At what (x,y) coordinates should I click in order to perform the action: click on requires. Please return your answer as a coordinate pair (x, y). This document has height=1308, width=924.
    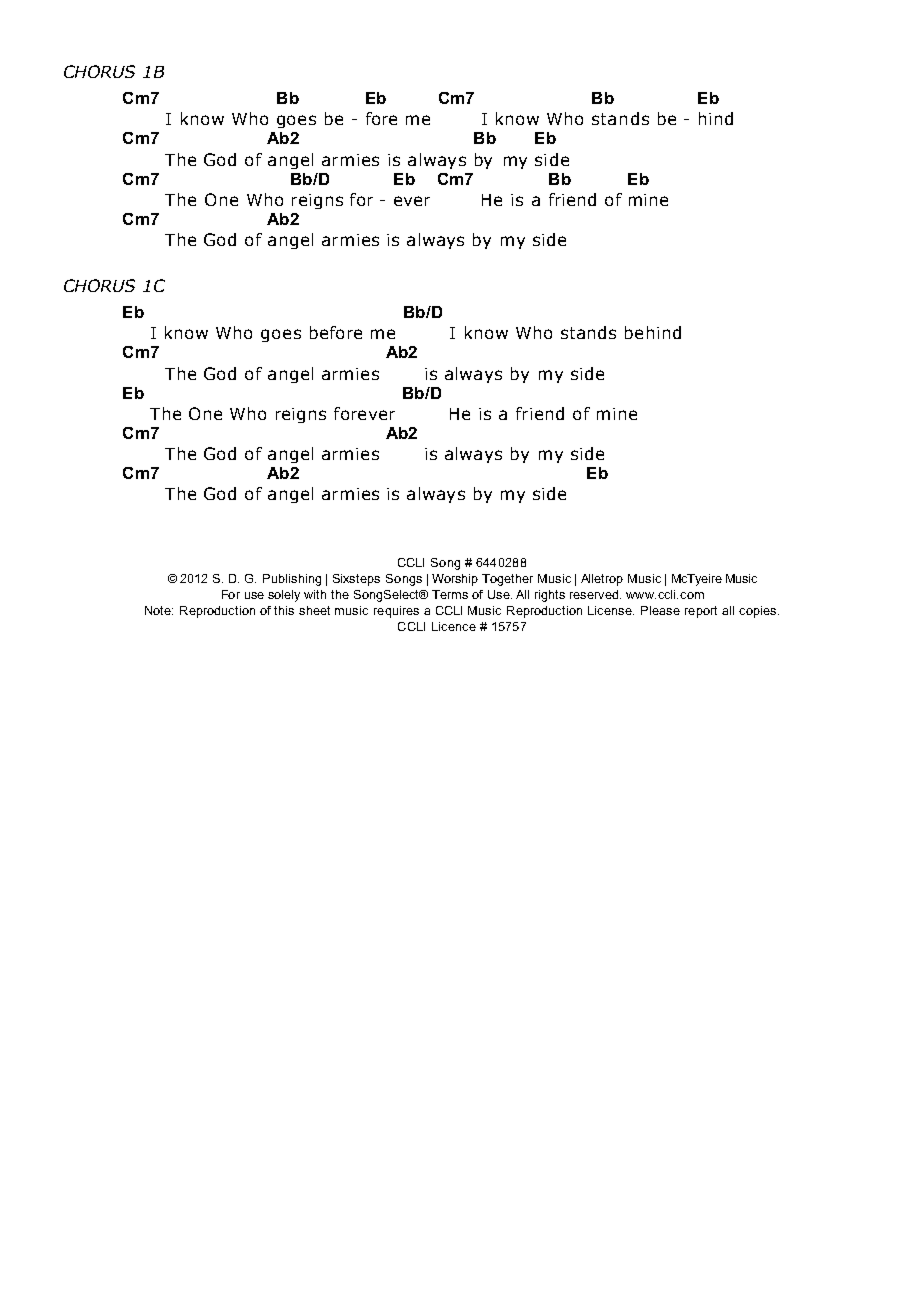
    Looking at the image, I should click on (396, 612).
